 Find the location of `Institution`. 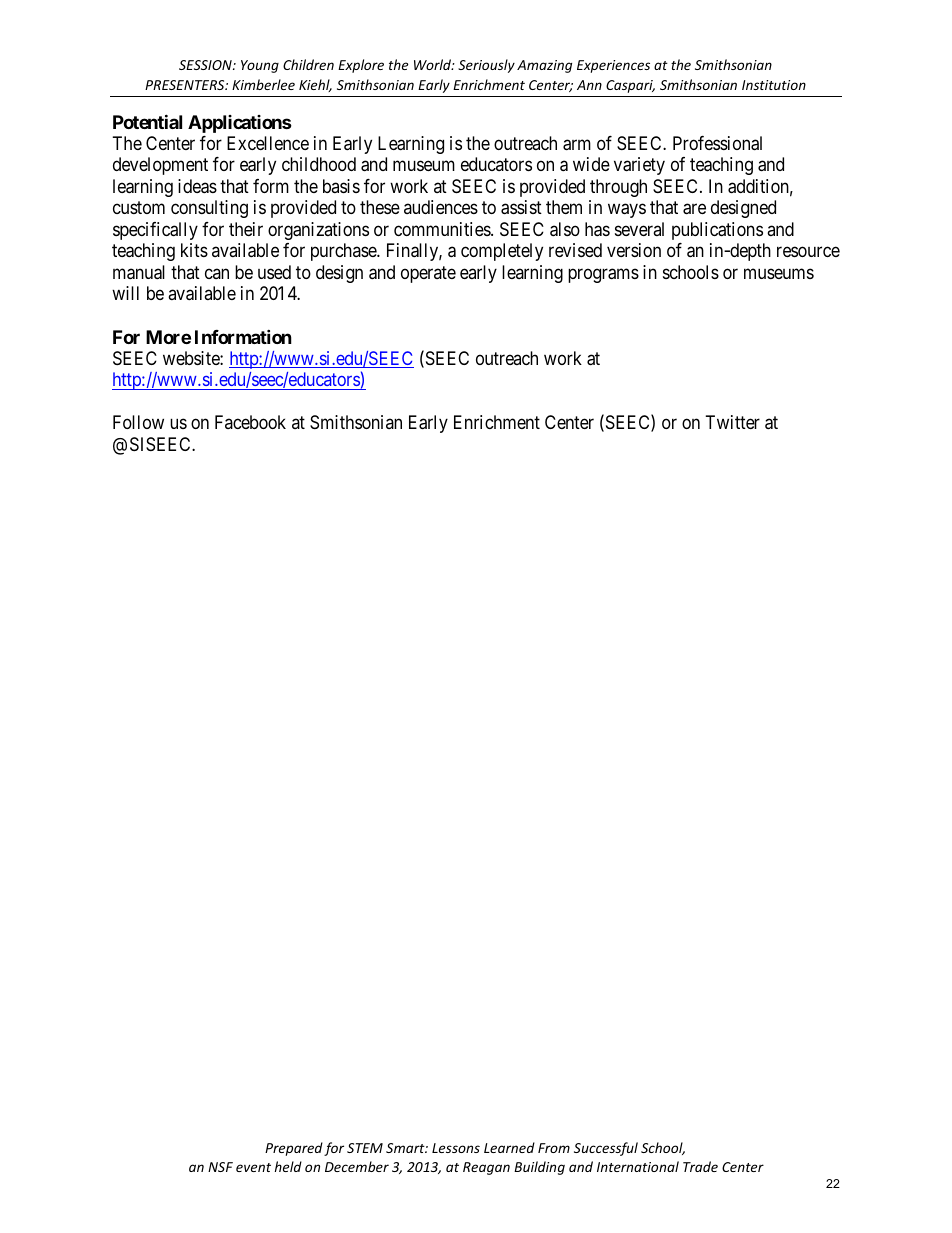

Institution is located at coordinates (774, 85).
